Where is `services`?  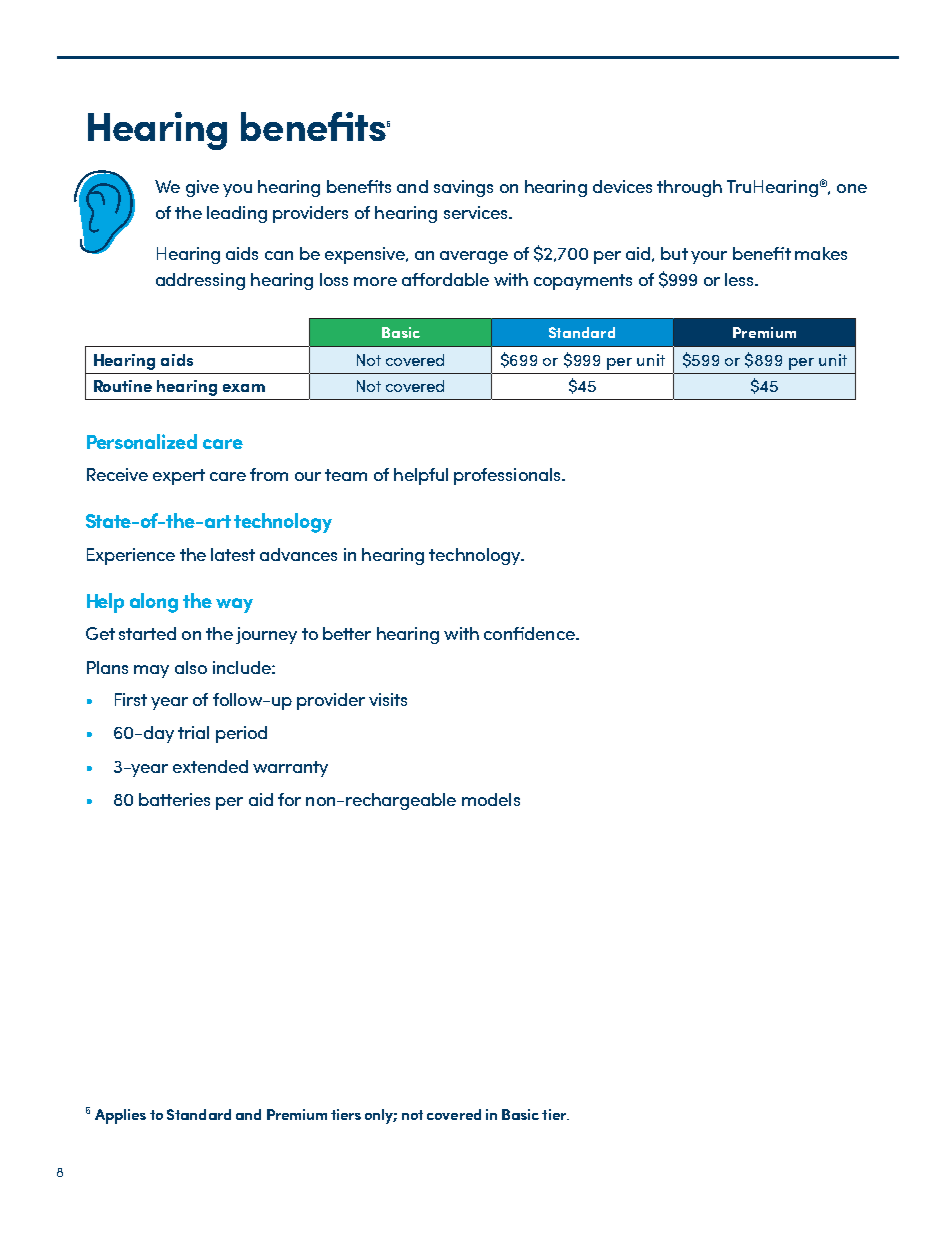
services is located at coordinates (477, 212).
